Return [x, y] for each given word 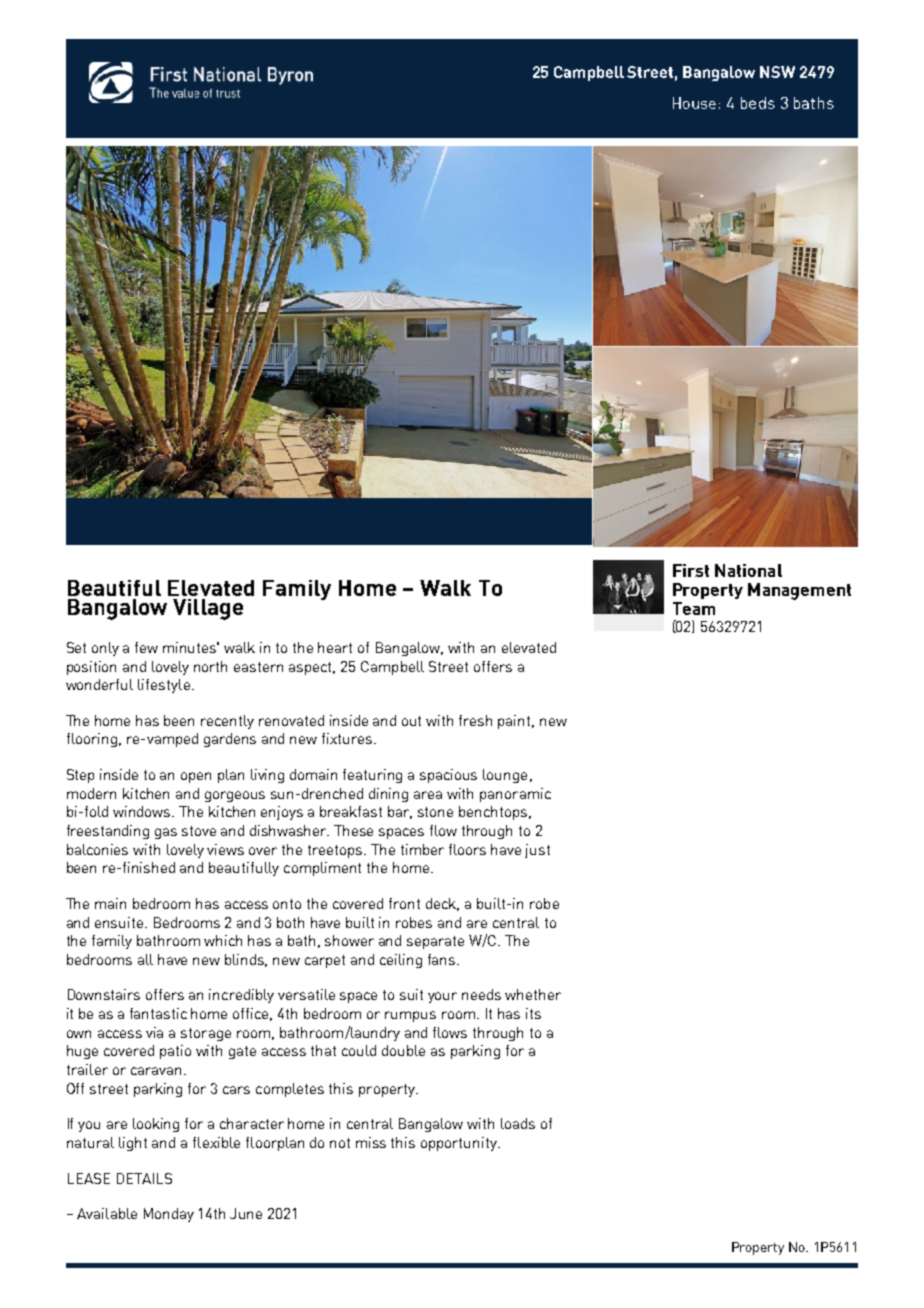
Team [694, 608]
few [146, 647]
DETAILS [144, 1178]
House [694, 103]
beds [758, 103]
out [411, 721]
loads [518, 1123]
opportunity [460, 1144]
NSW [777, 72]
